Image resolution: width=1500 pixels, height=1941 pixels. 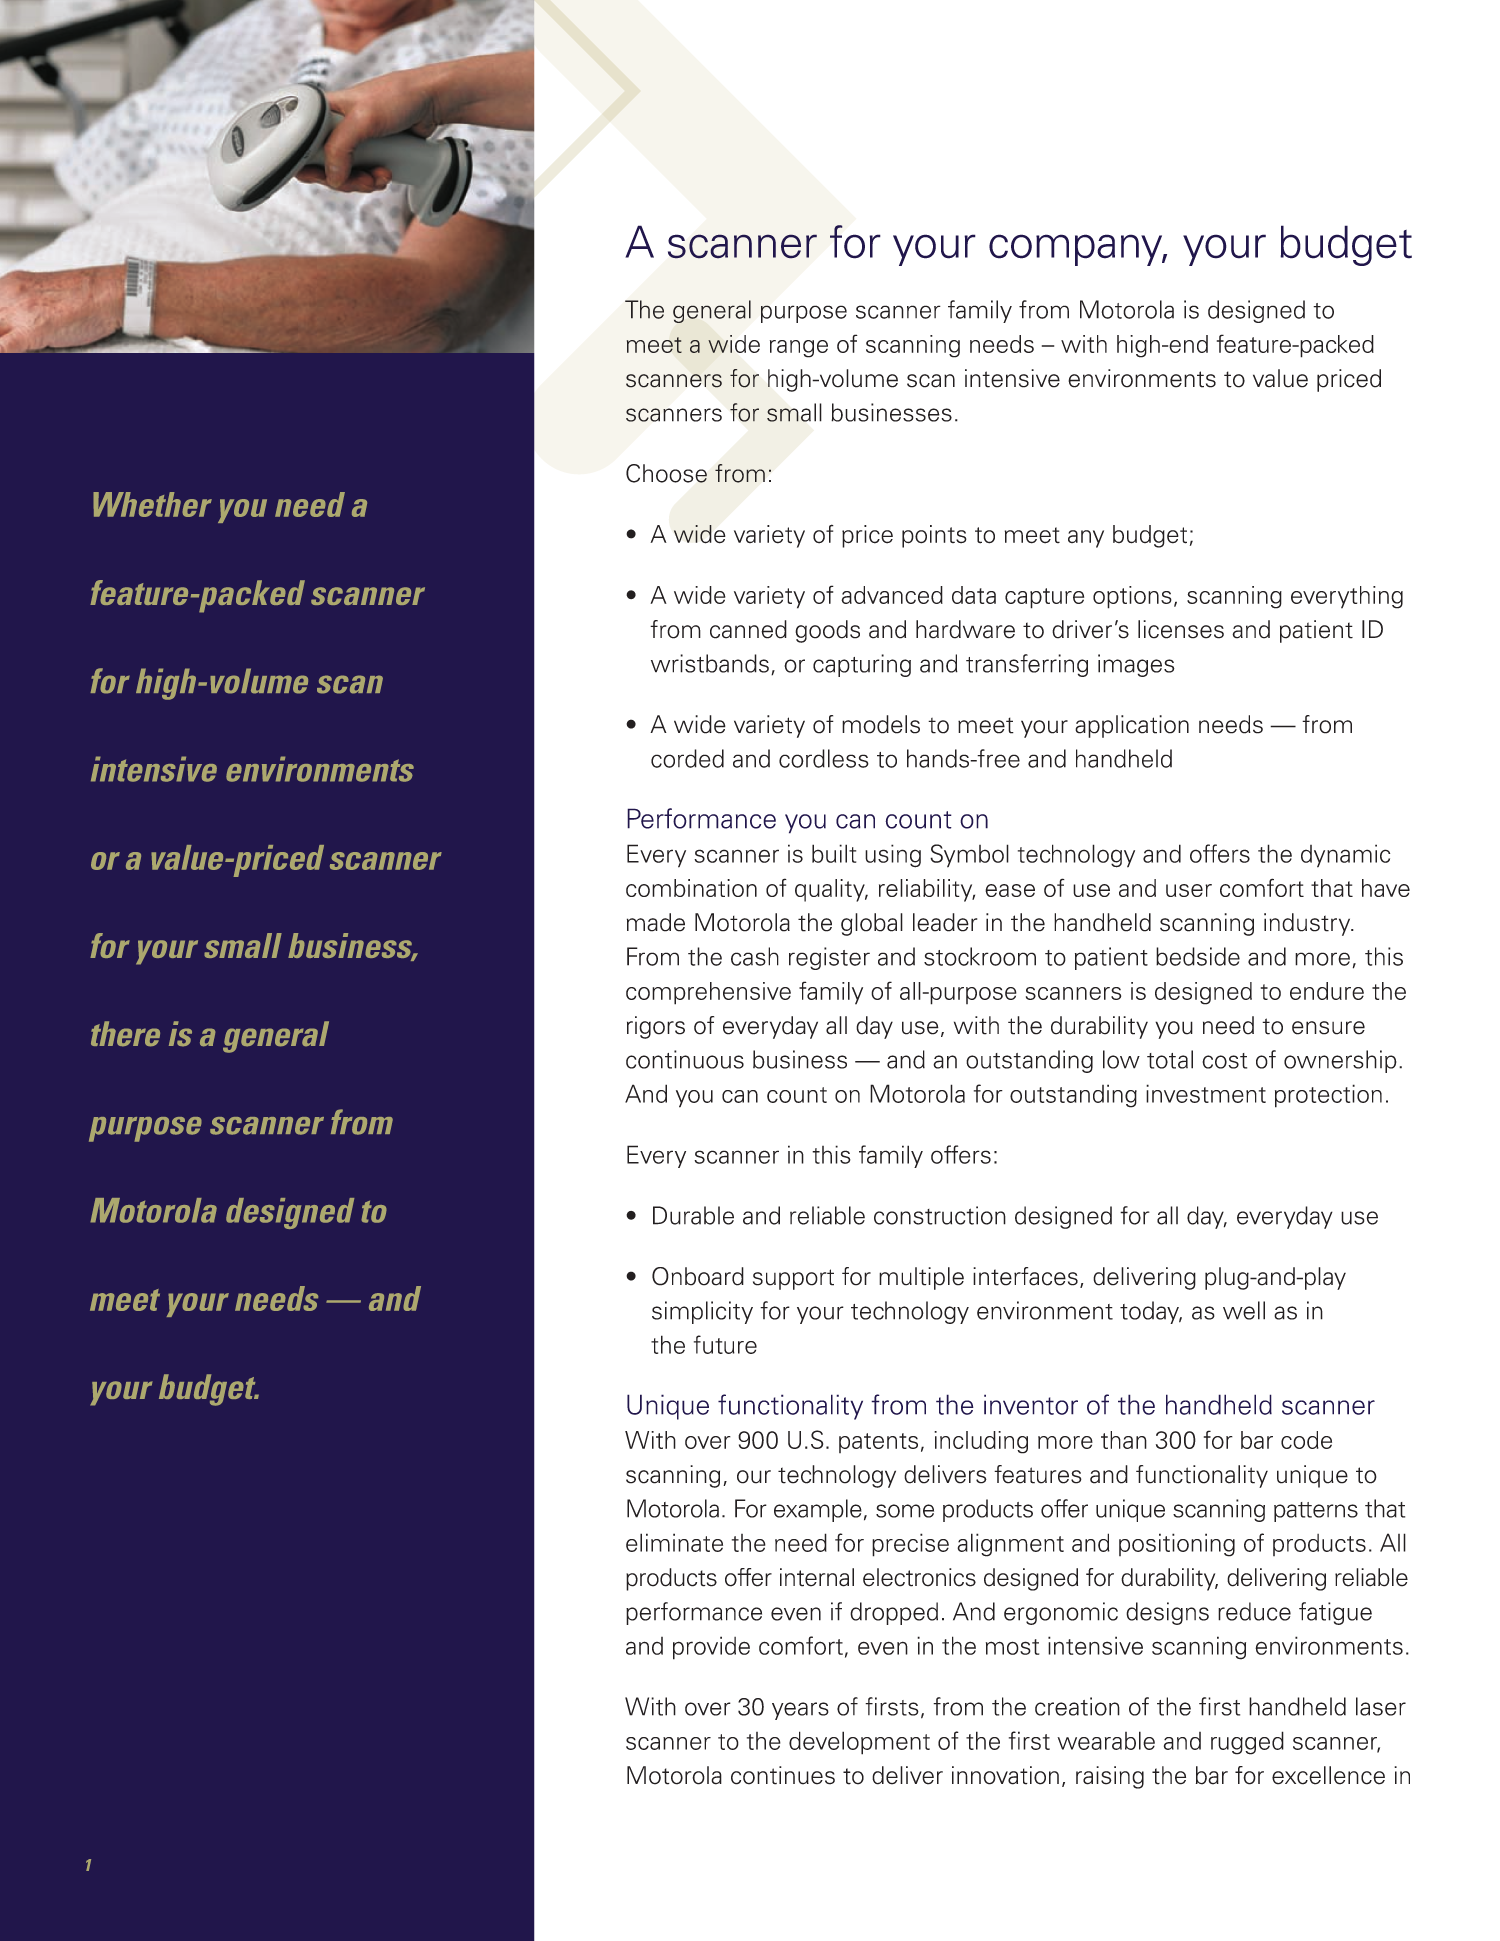 I want to click on there, so click(x=125, y=1034).
